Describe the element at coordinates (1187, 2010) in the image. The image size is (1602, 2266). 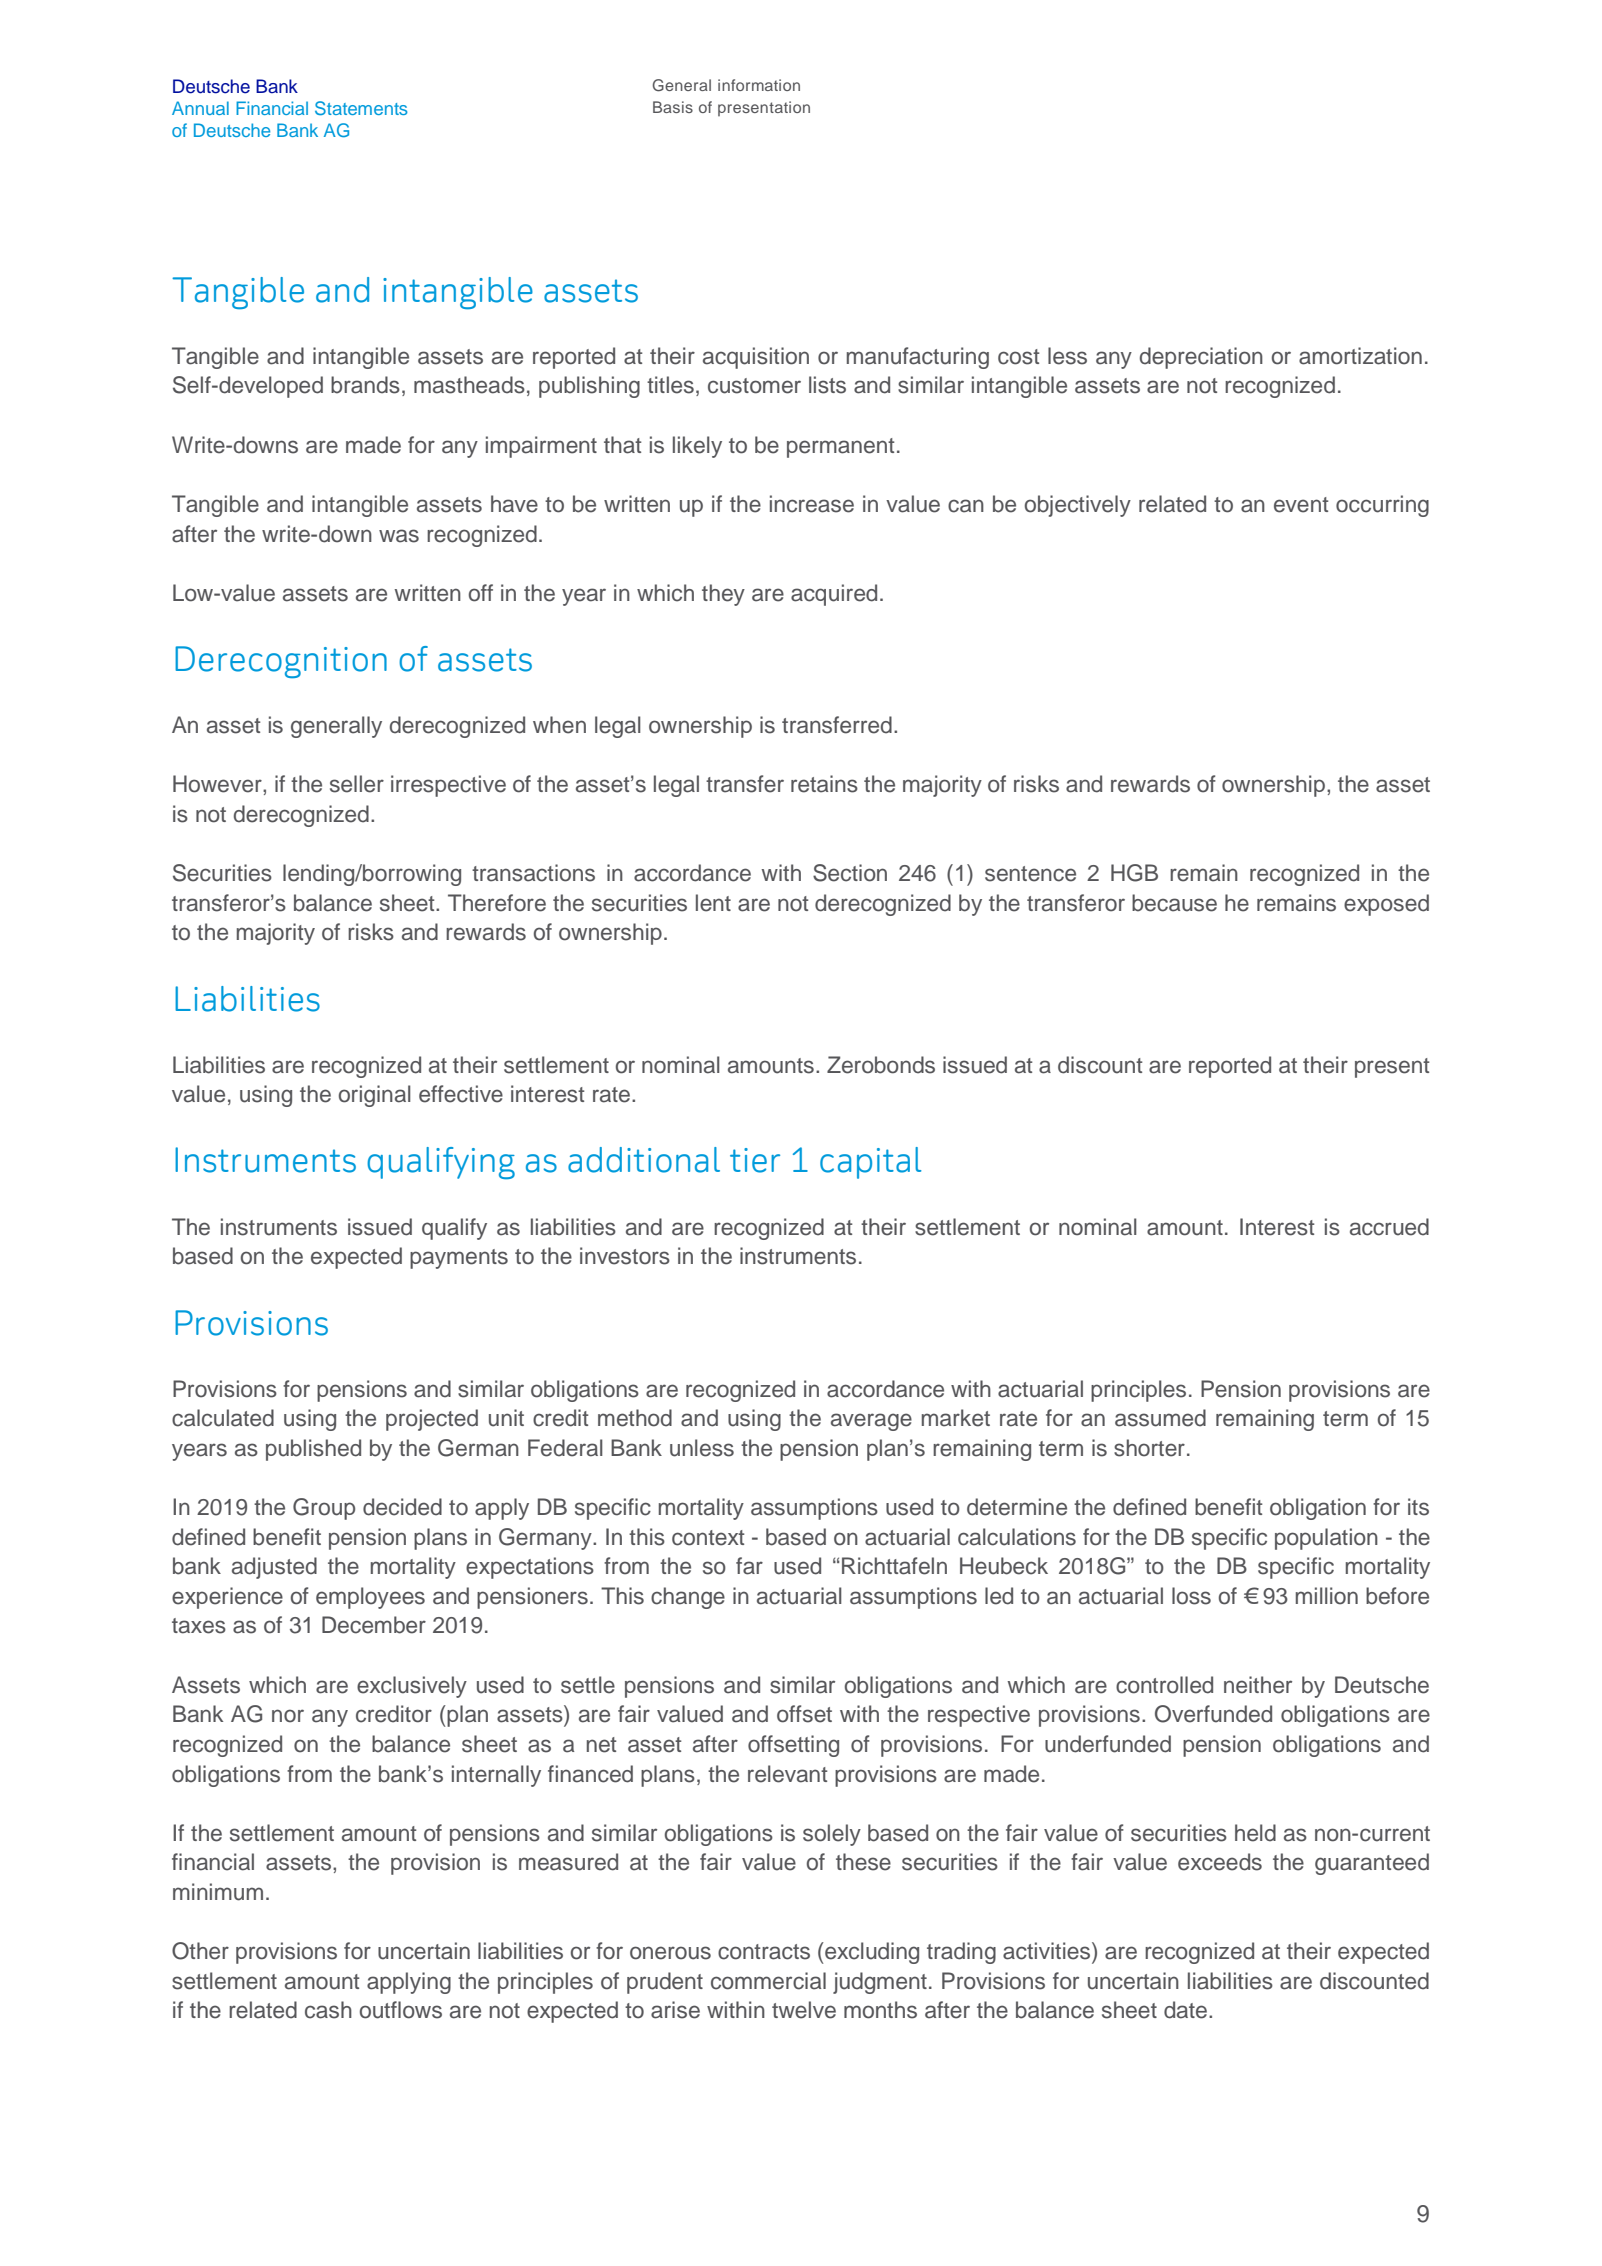
I see `date` at that location.
